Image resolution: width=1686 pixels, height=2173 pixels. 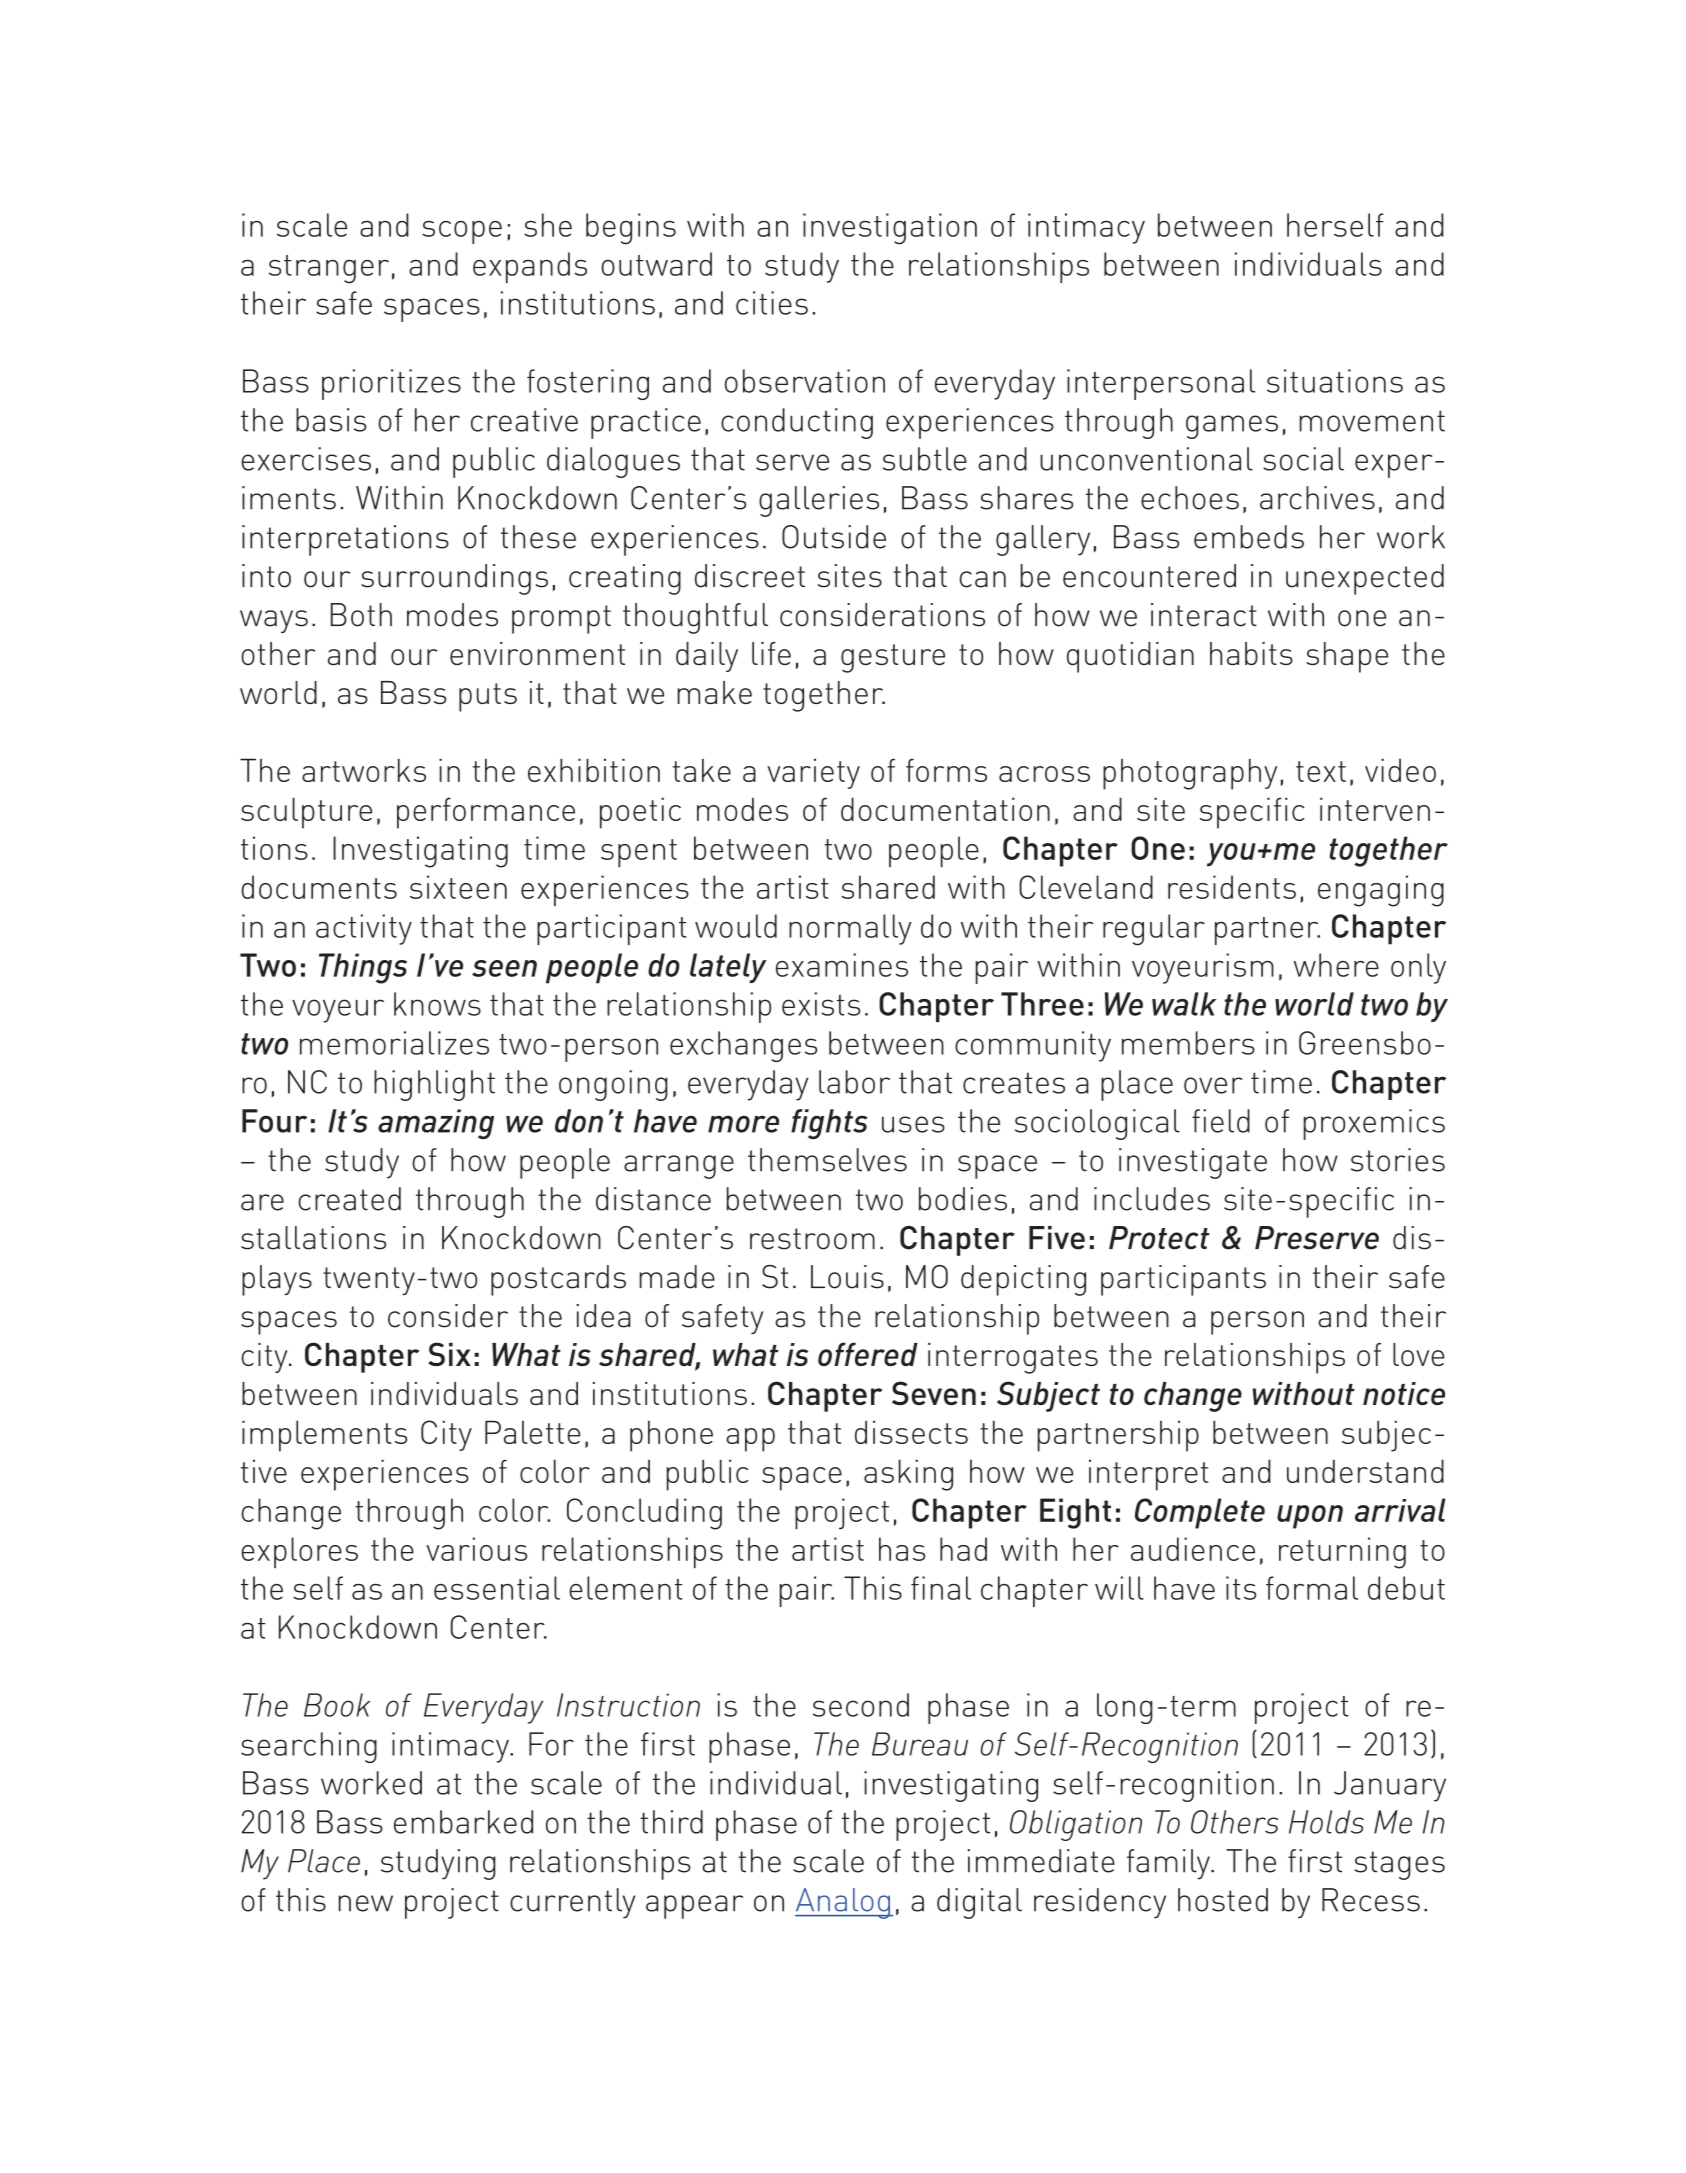 I want to click on performance, so click(x=486, y=813).
